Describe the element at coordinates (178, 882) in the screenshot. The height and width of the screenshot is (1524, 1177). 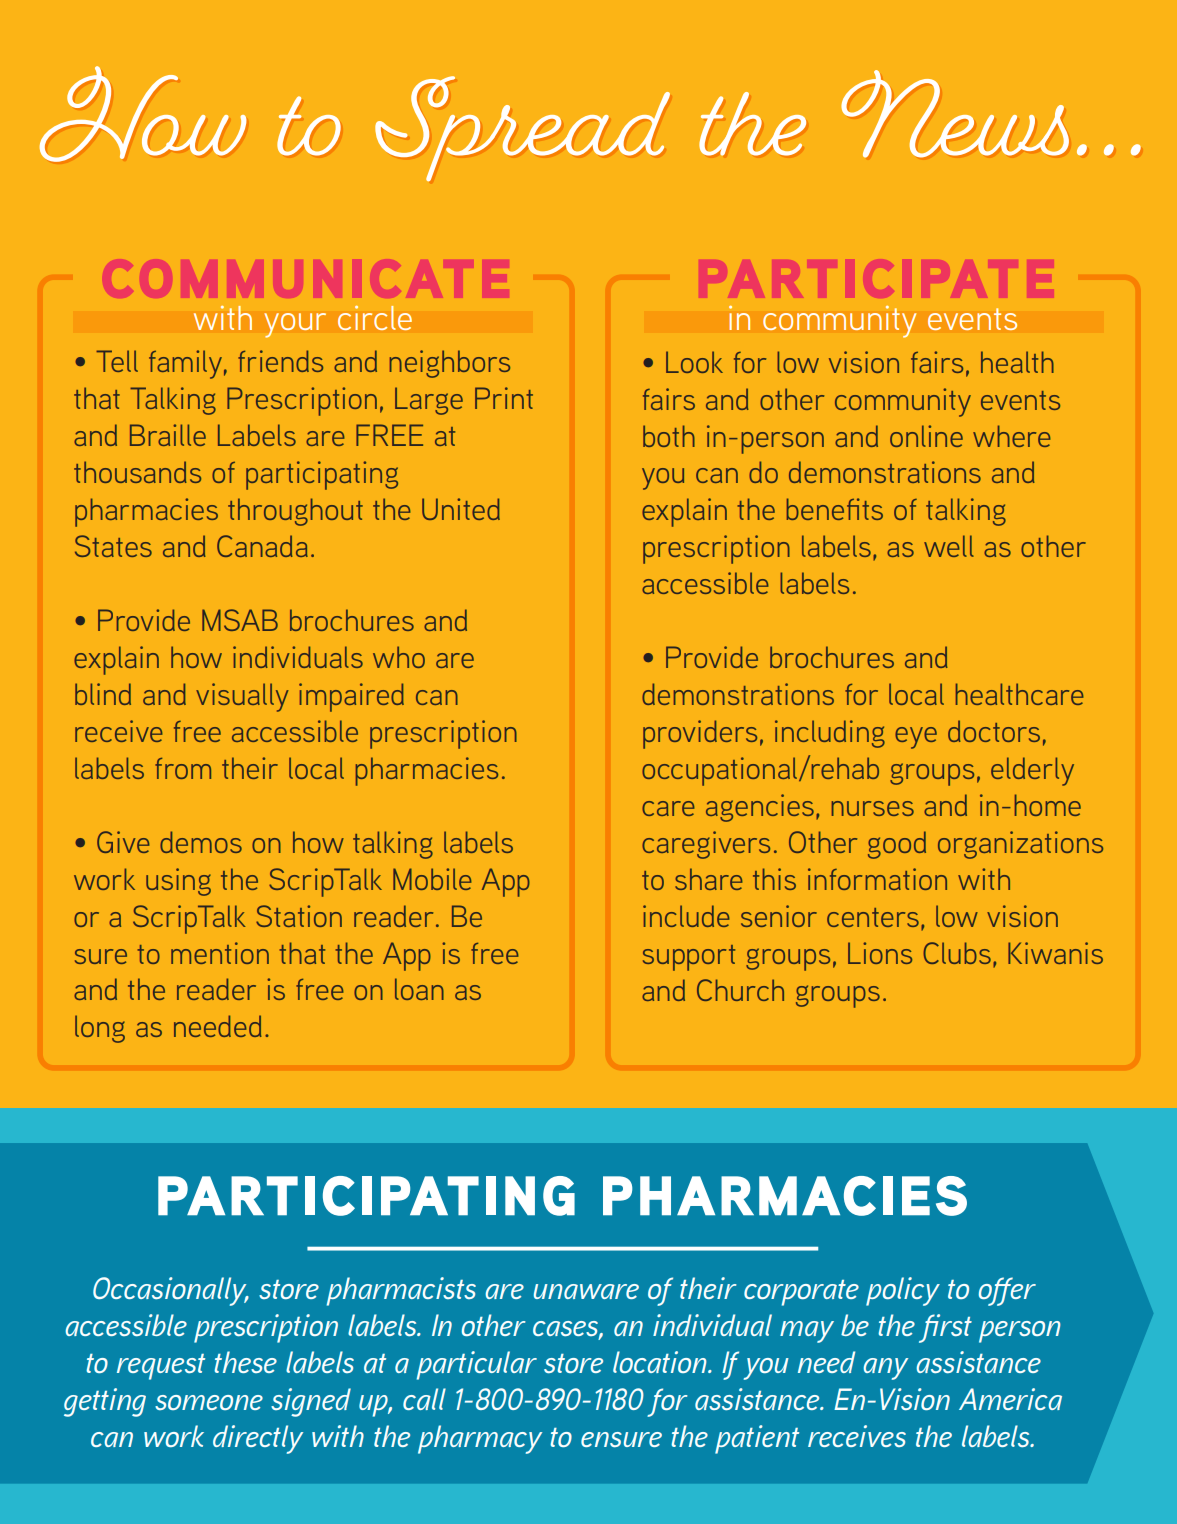
I see `using` at that location.
